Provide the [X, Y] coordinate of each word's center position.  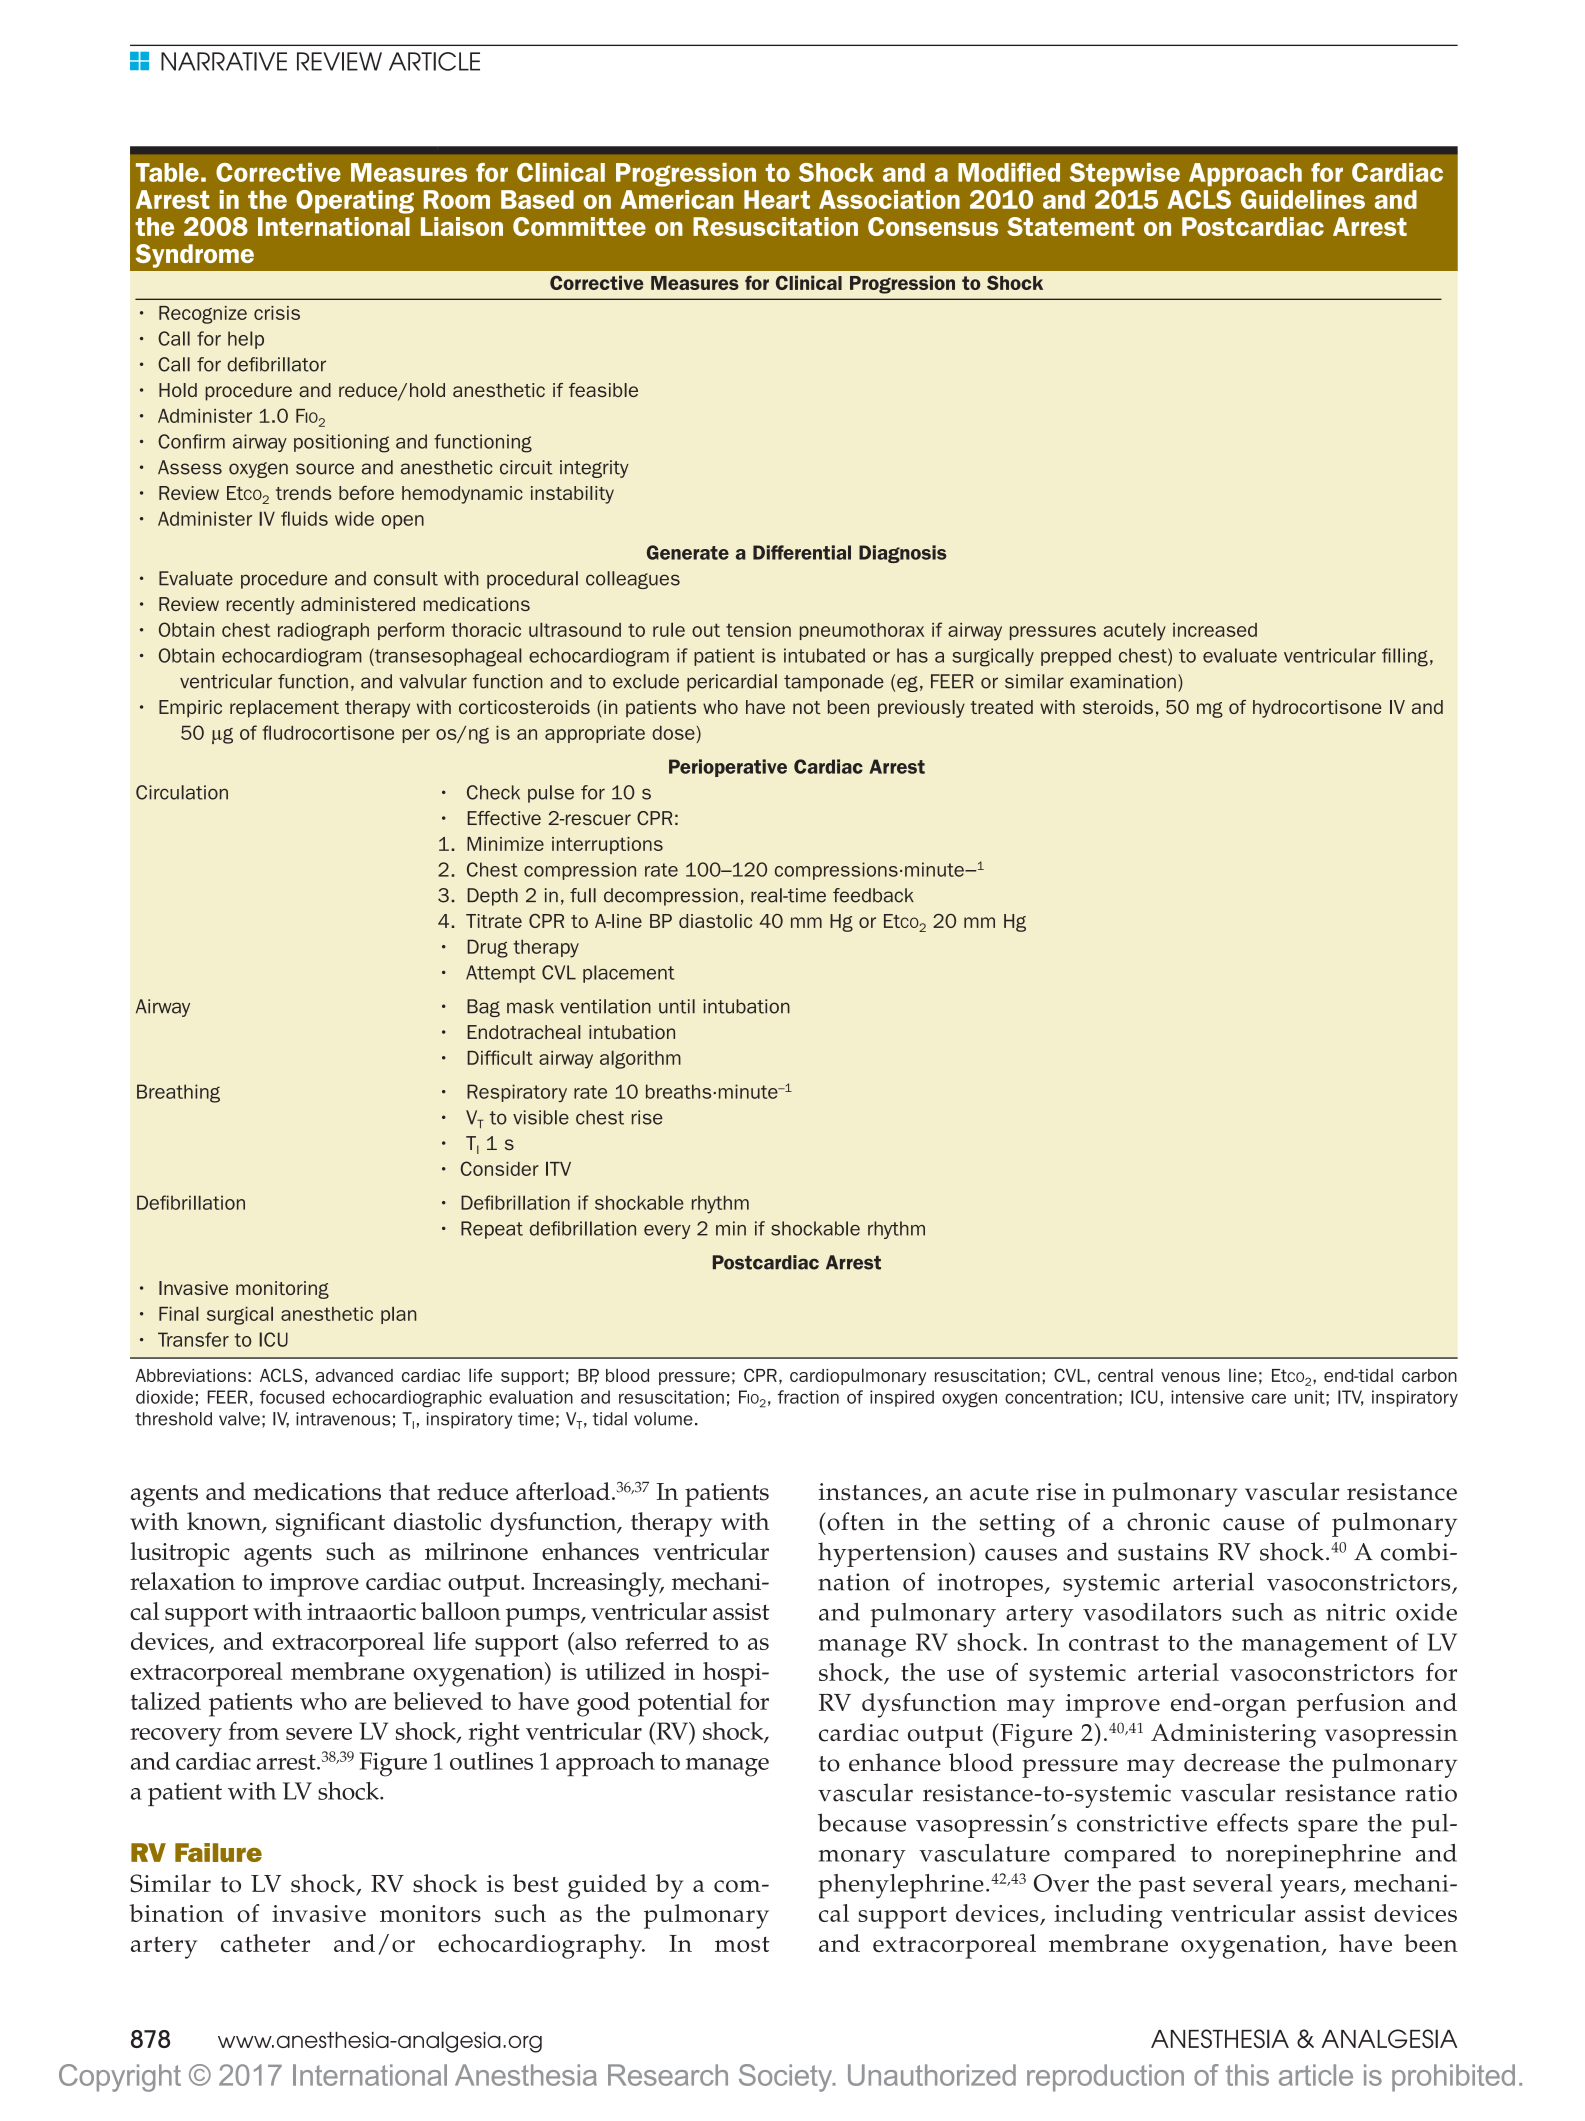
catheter [265, 1943]
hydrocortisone [1317, 709]
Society [787, 2078]
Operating [355, 202]
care [1269, 1398]
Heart [777, 199]
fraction [808, 1397]
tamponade [834, 683]
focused [292, 1397]
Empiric [190, 709]
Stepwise [1125, 174]
